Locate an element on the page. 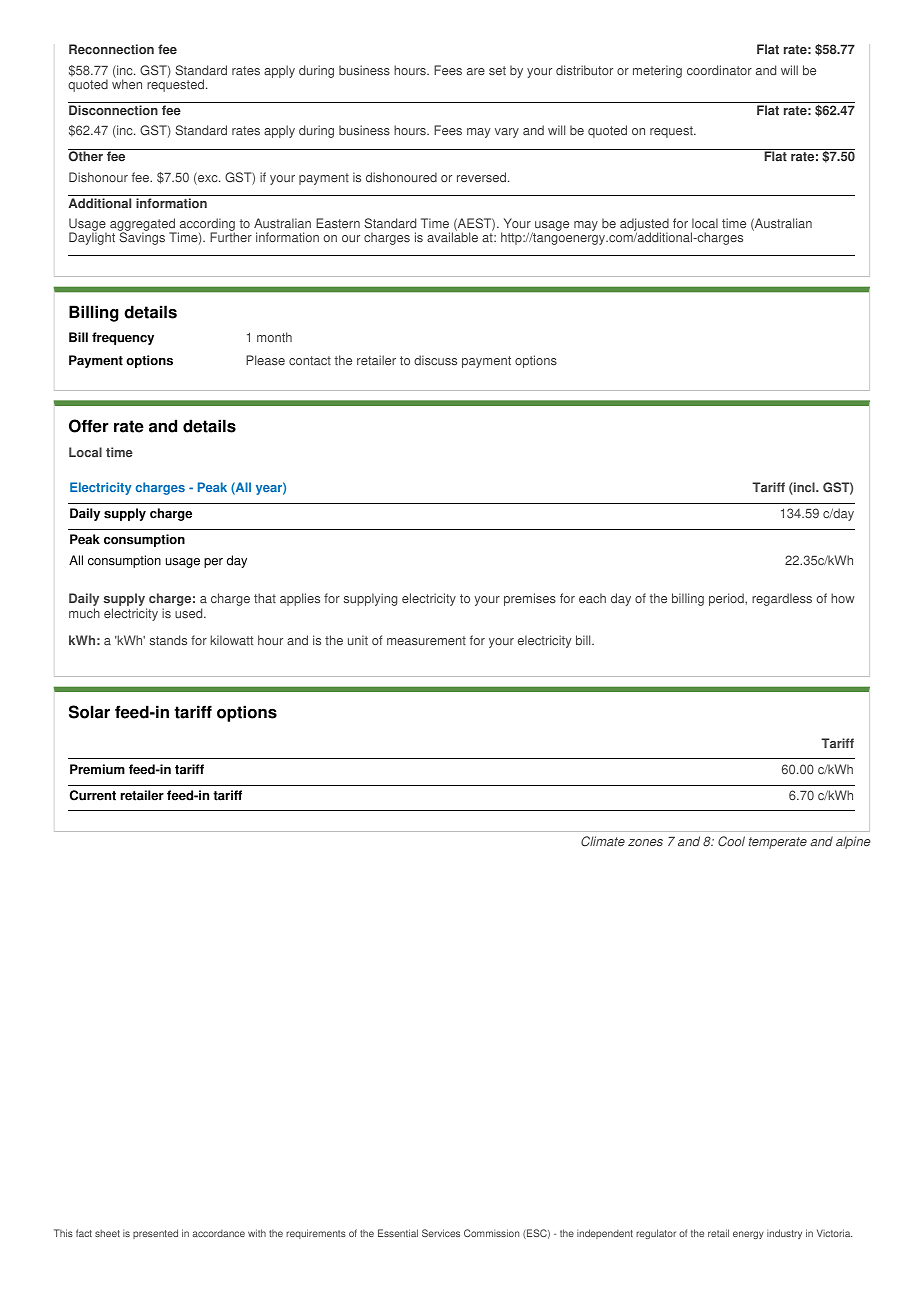 This image has height=1308, width=924. Services is located at coordinates (441, 1233).
